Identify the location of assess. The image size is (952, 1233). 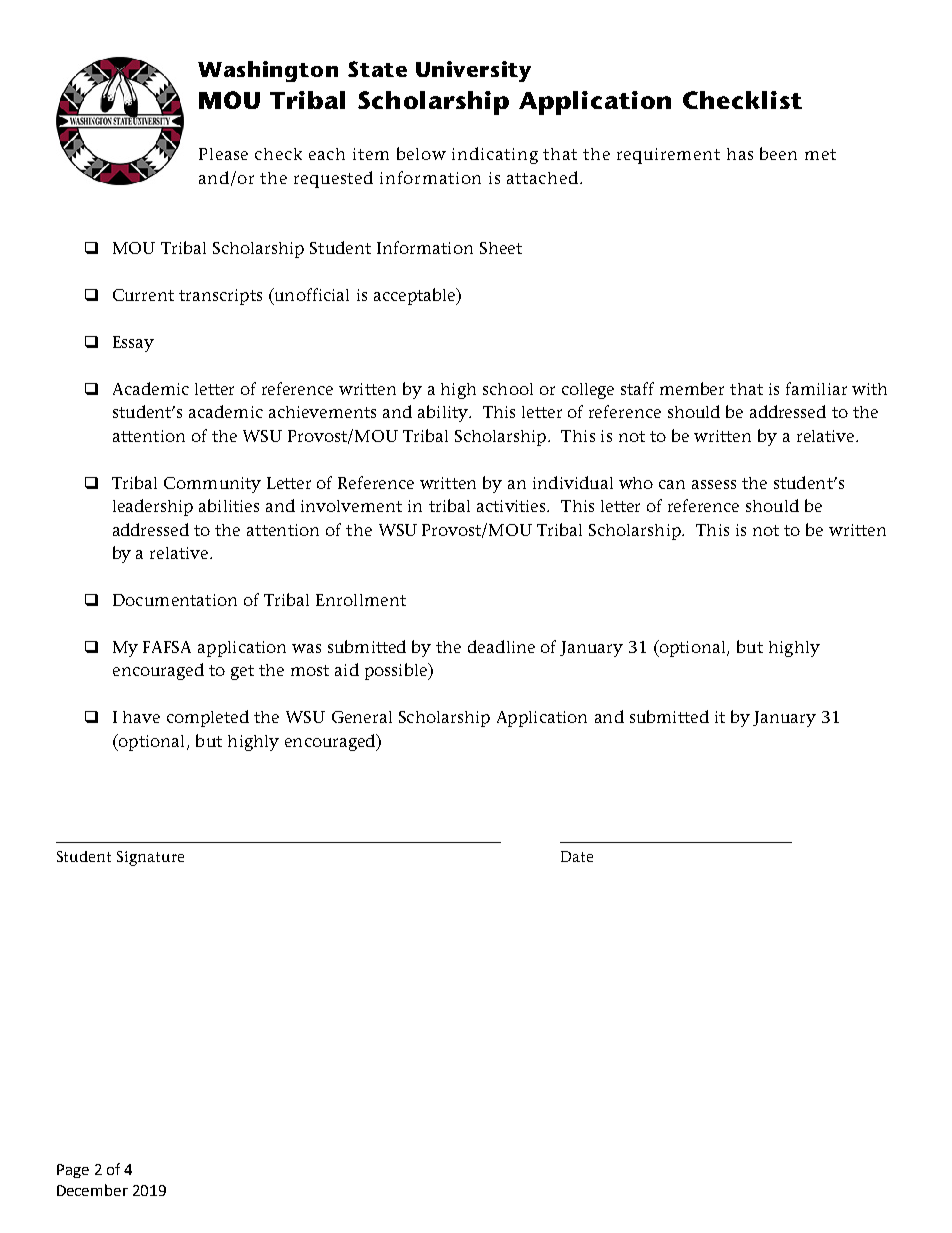
(714, 484).
